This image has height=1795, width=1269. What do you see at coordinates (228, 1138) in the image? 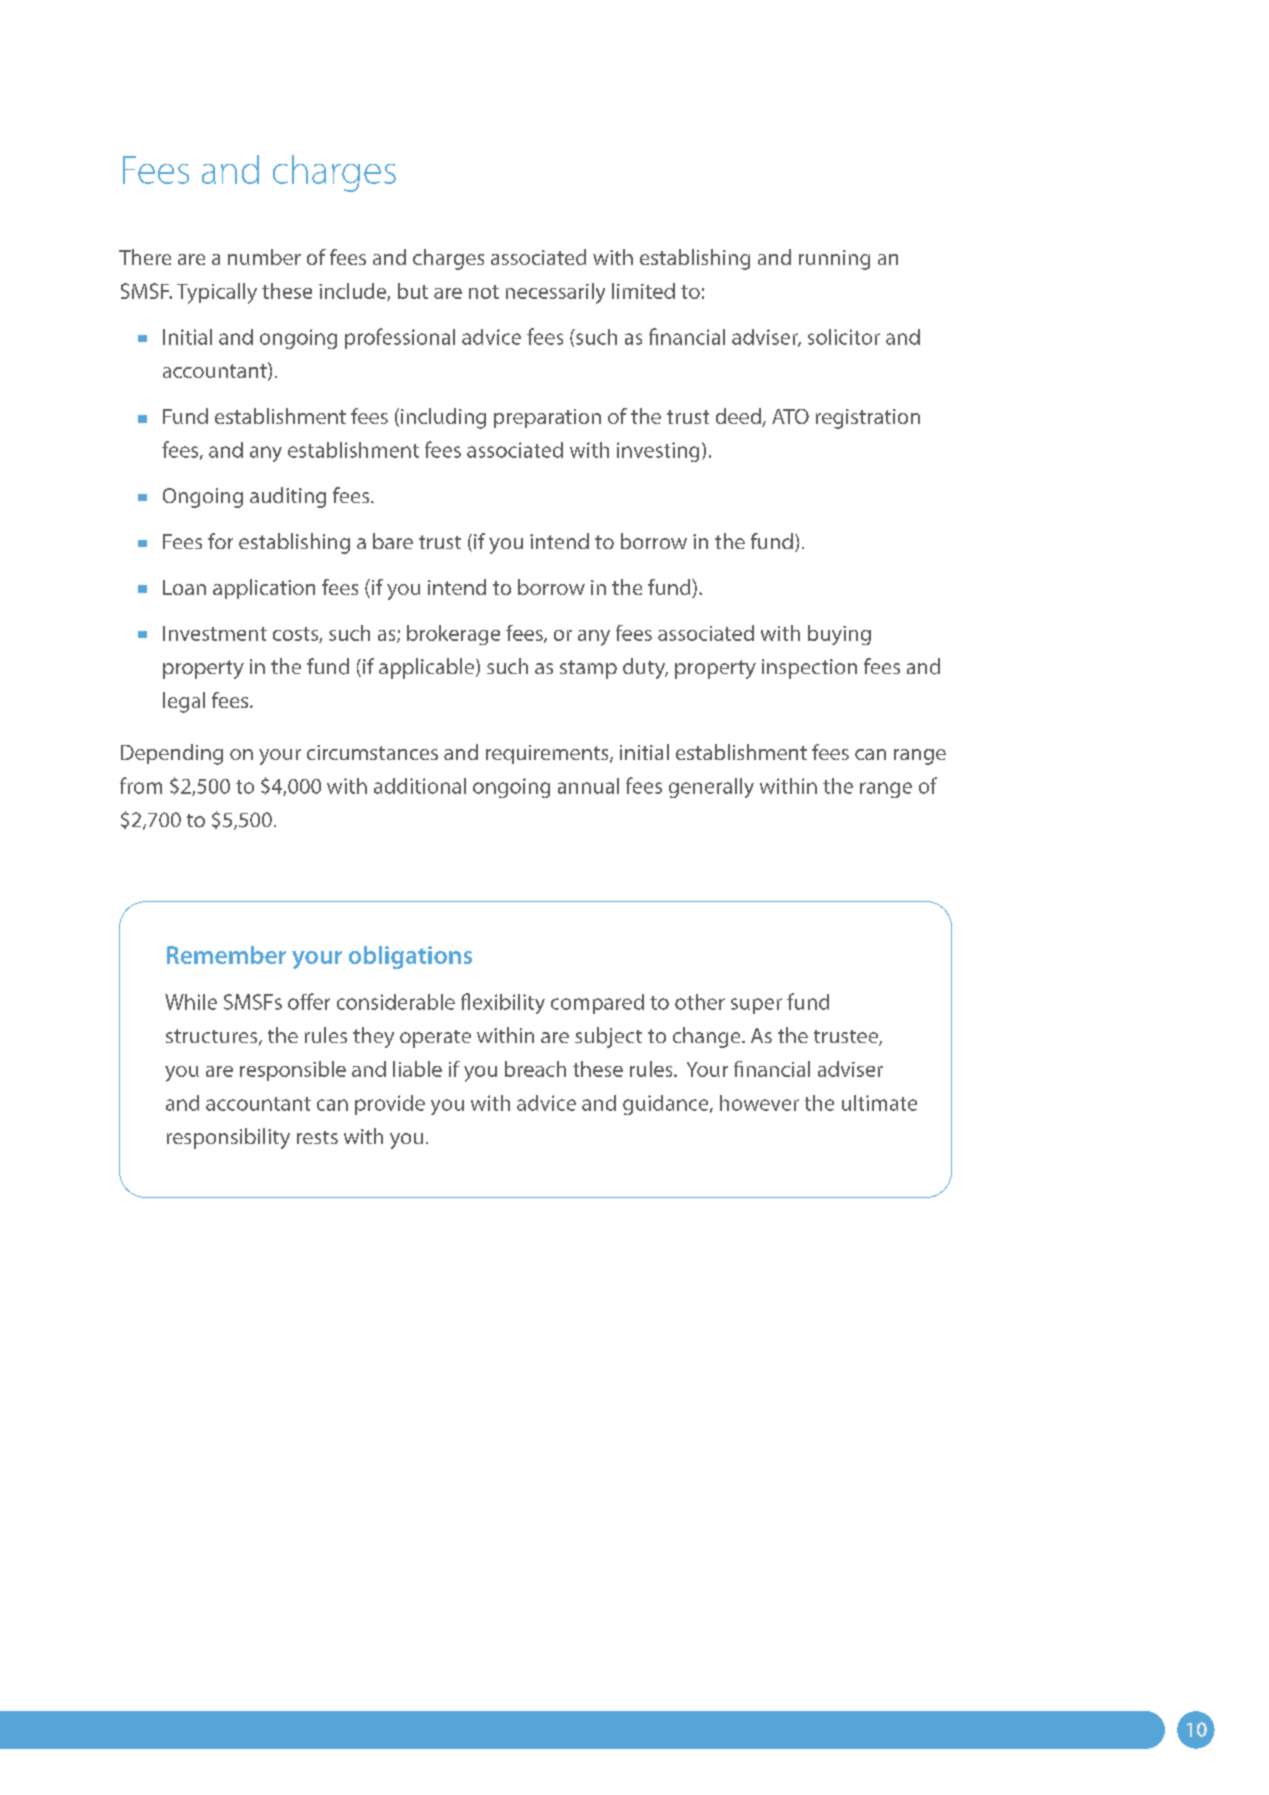
I see `responsibility` at bounding box center [228, 1138].
